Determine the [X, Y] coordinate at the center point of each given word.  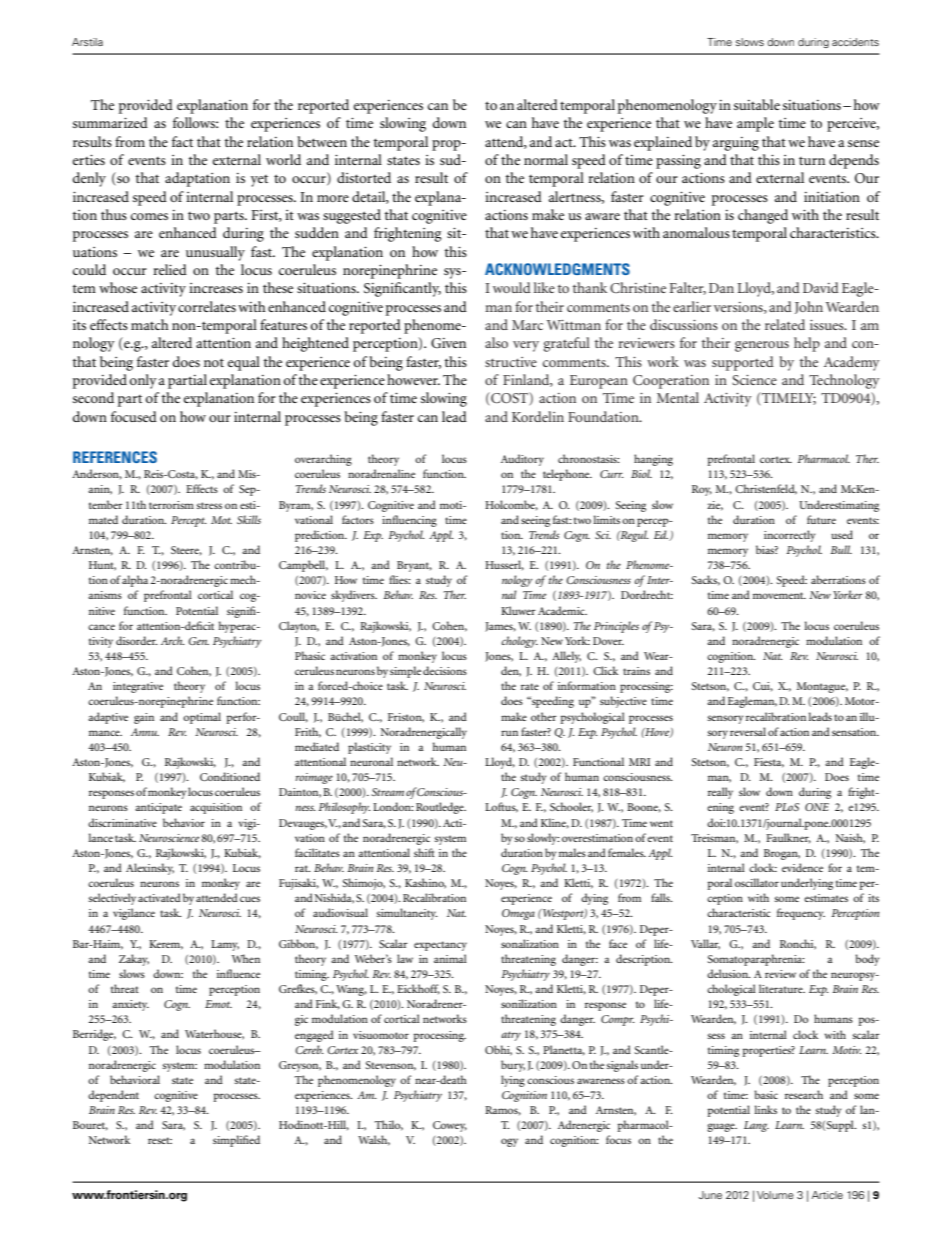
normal [546, 159]
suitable [757, 104]
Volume [775, 1195]
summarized [110, 122]
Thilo [389, 1125]
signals [622, 1066]
